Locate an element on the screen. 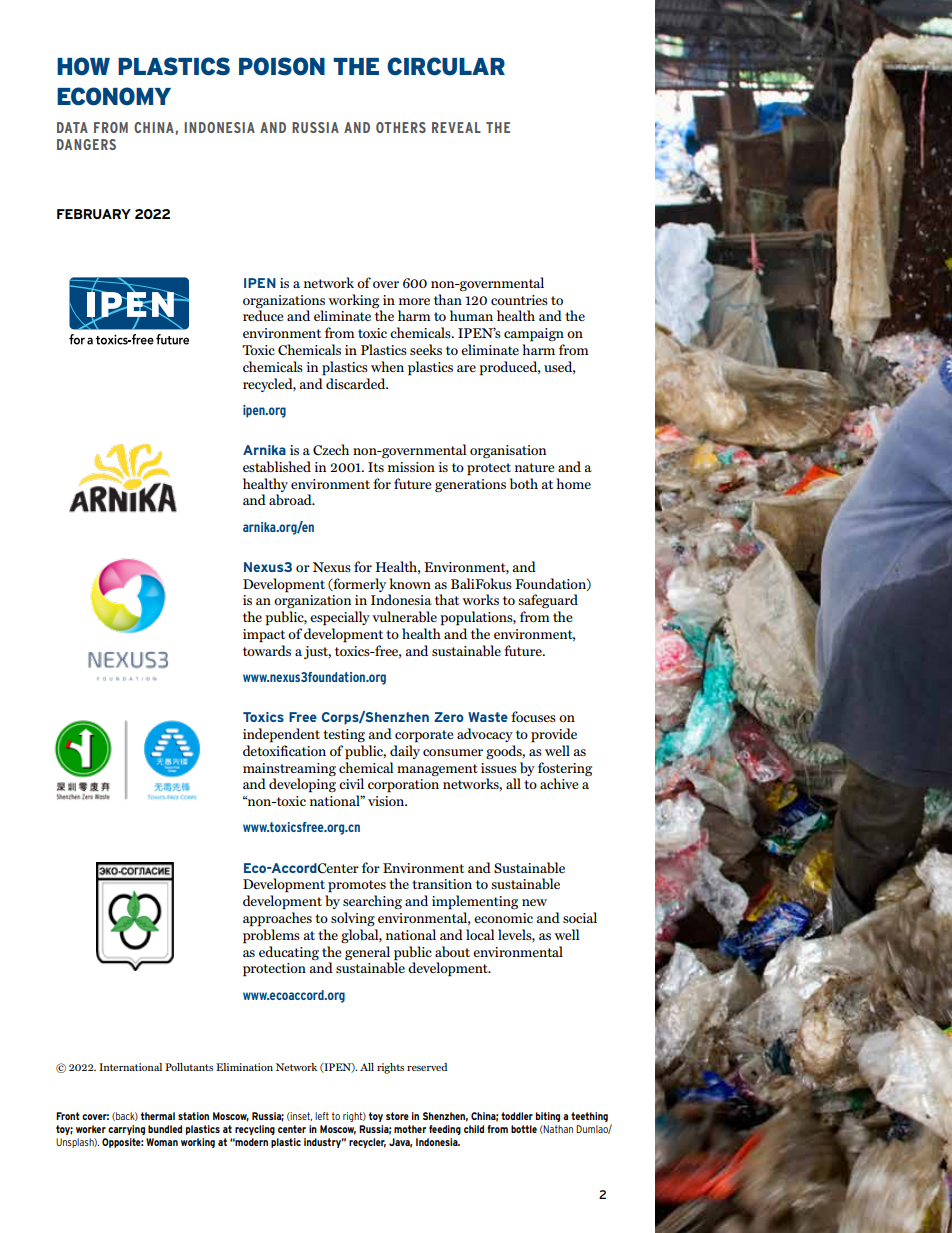 The image size is (952, 1233). impact is located at coordinates (264, 636).
